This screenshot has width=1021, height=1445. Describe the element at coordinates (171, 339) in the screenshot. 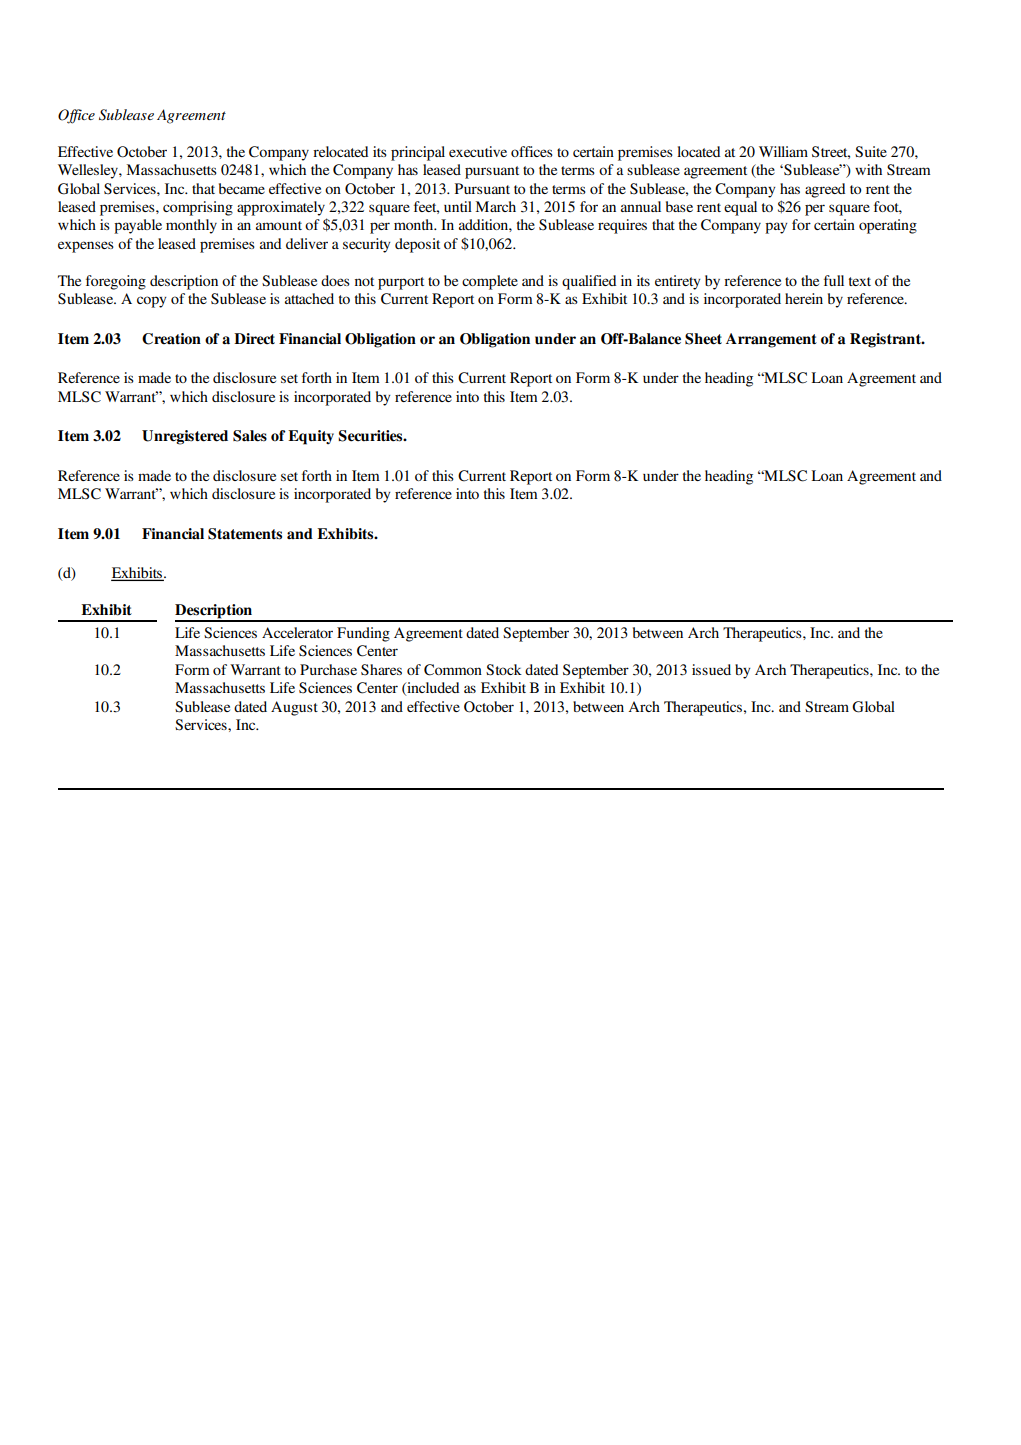

I see `Creation` at that location.
